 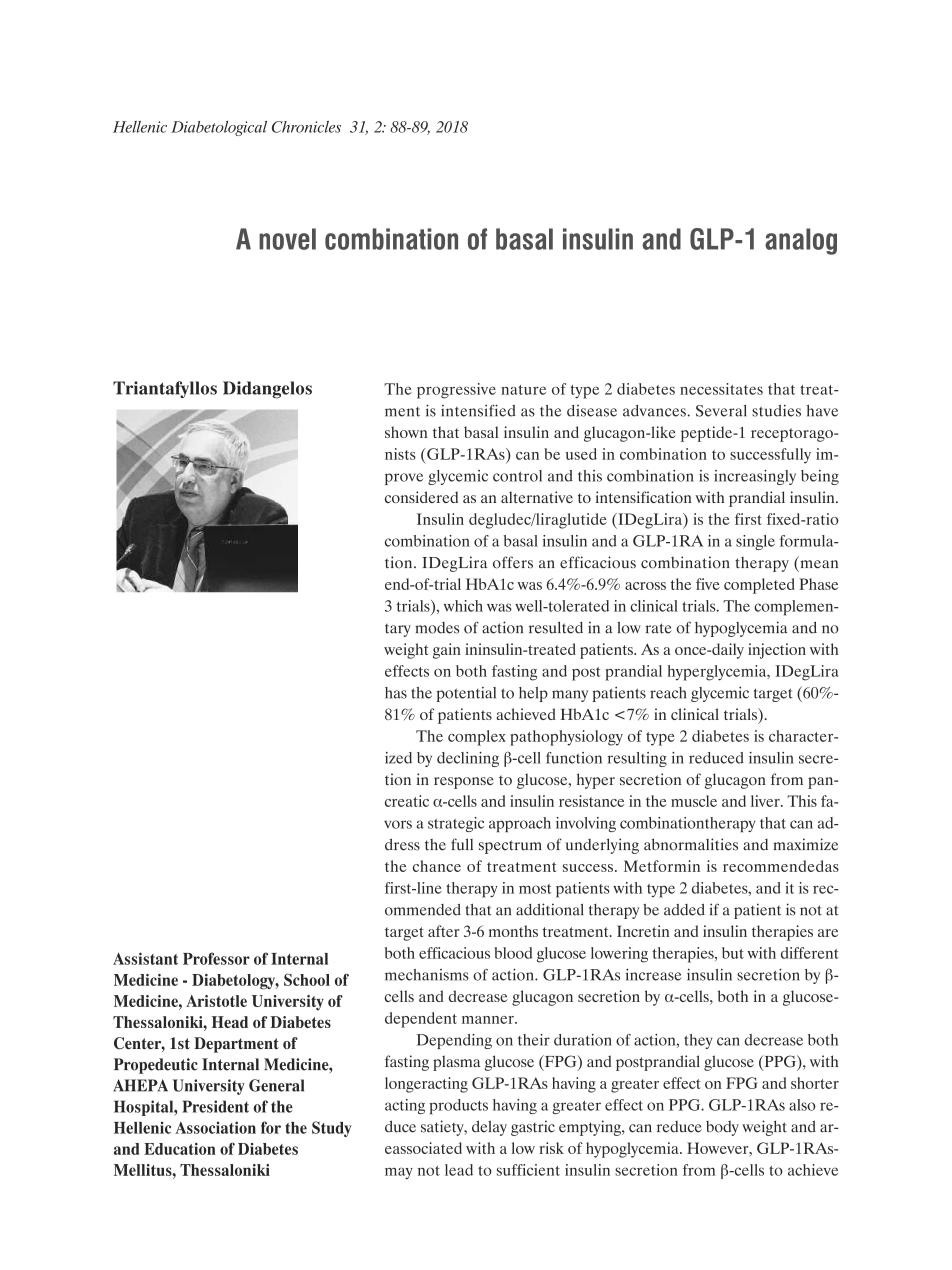 I want to click on gain, so click(x=447, y=651).
